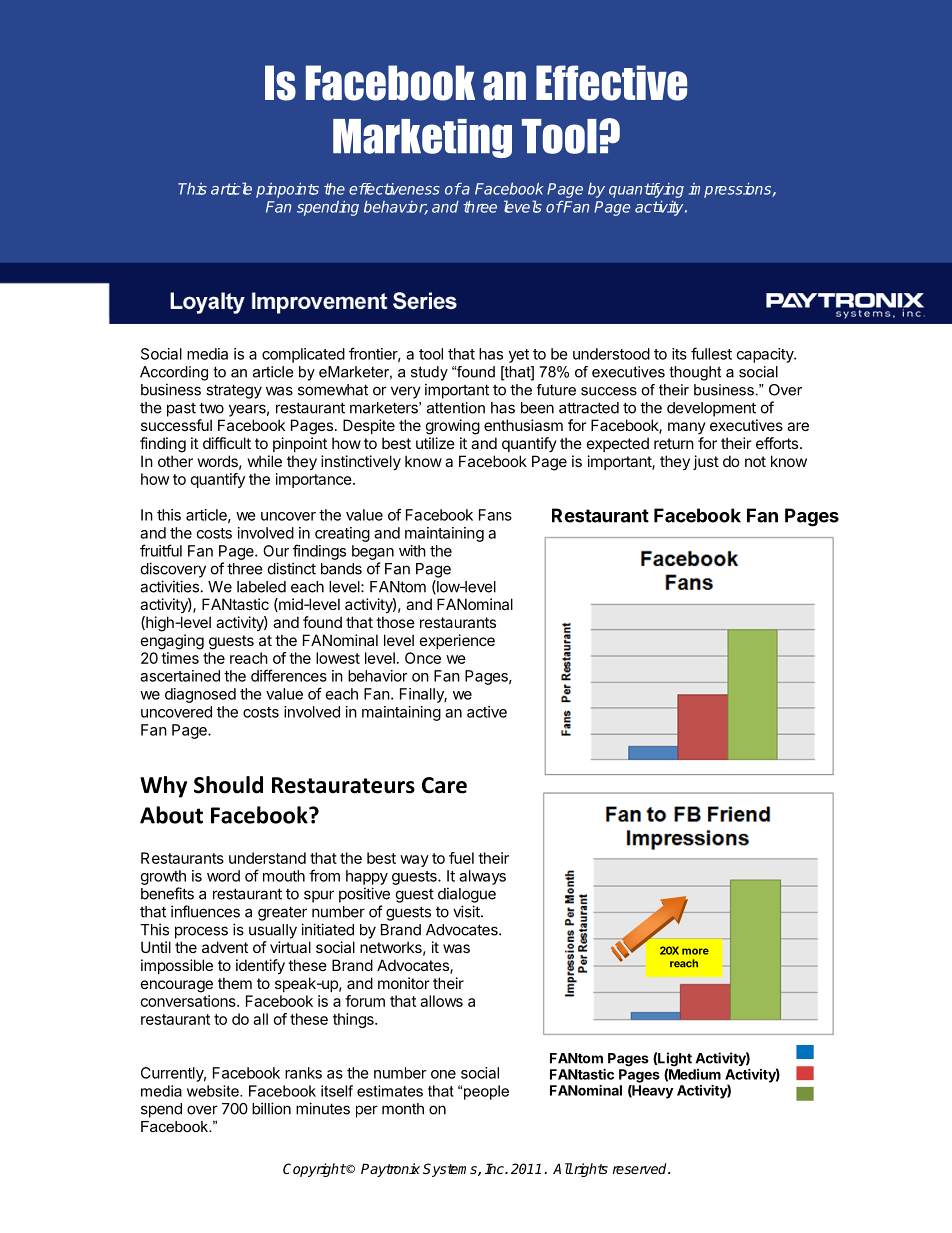  What do you see at coordinates (228, 785) in the document?
I see `Should` at bounding box center [228, 785].
